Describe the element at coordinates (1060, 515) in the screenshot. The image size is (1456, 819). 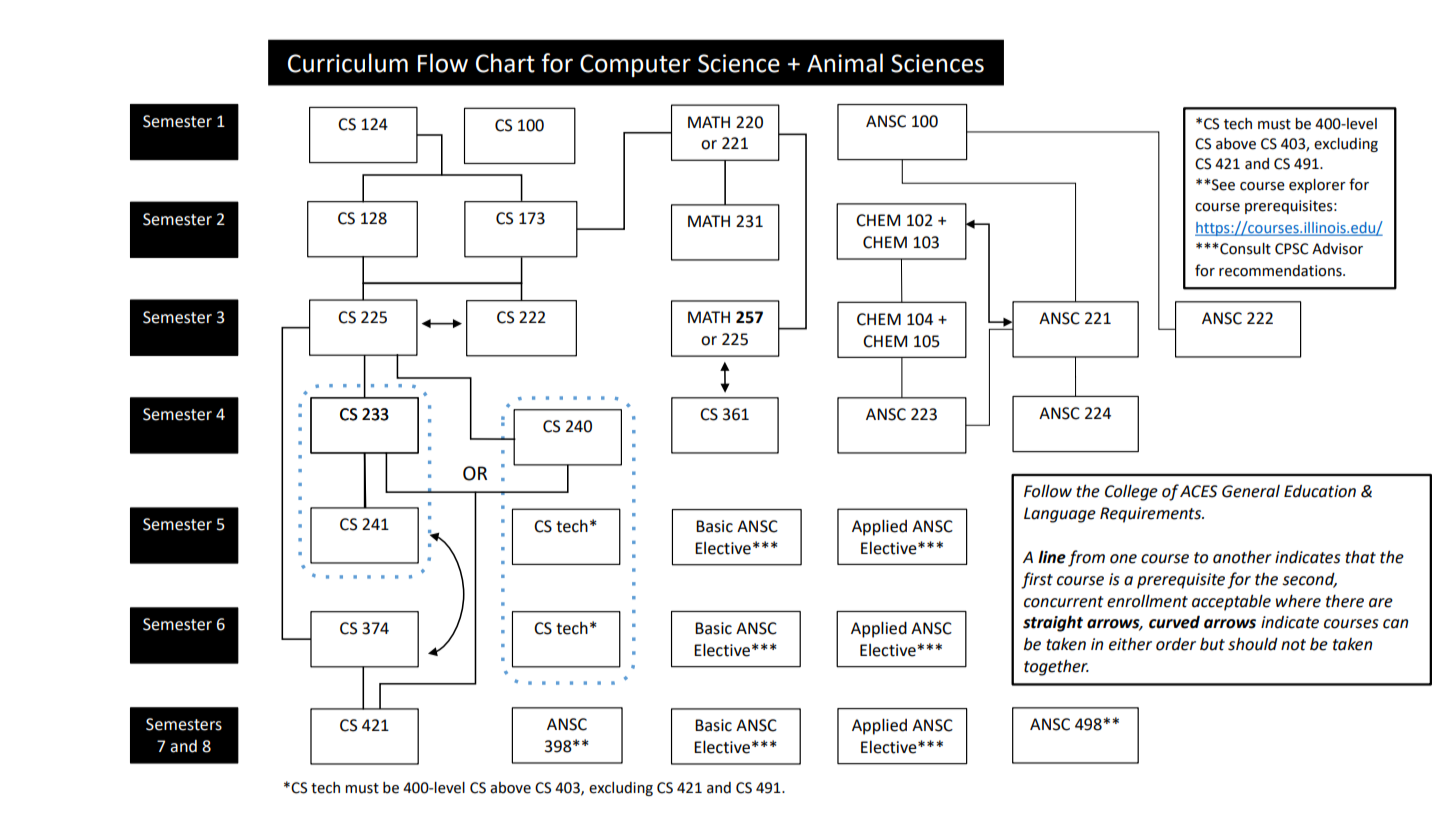
I see `Language` at that location.
